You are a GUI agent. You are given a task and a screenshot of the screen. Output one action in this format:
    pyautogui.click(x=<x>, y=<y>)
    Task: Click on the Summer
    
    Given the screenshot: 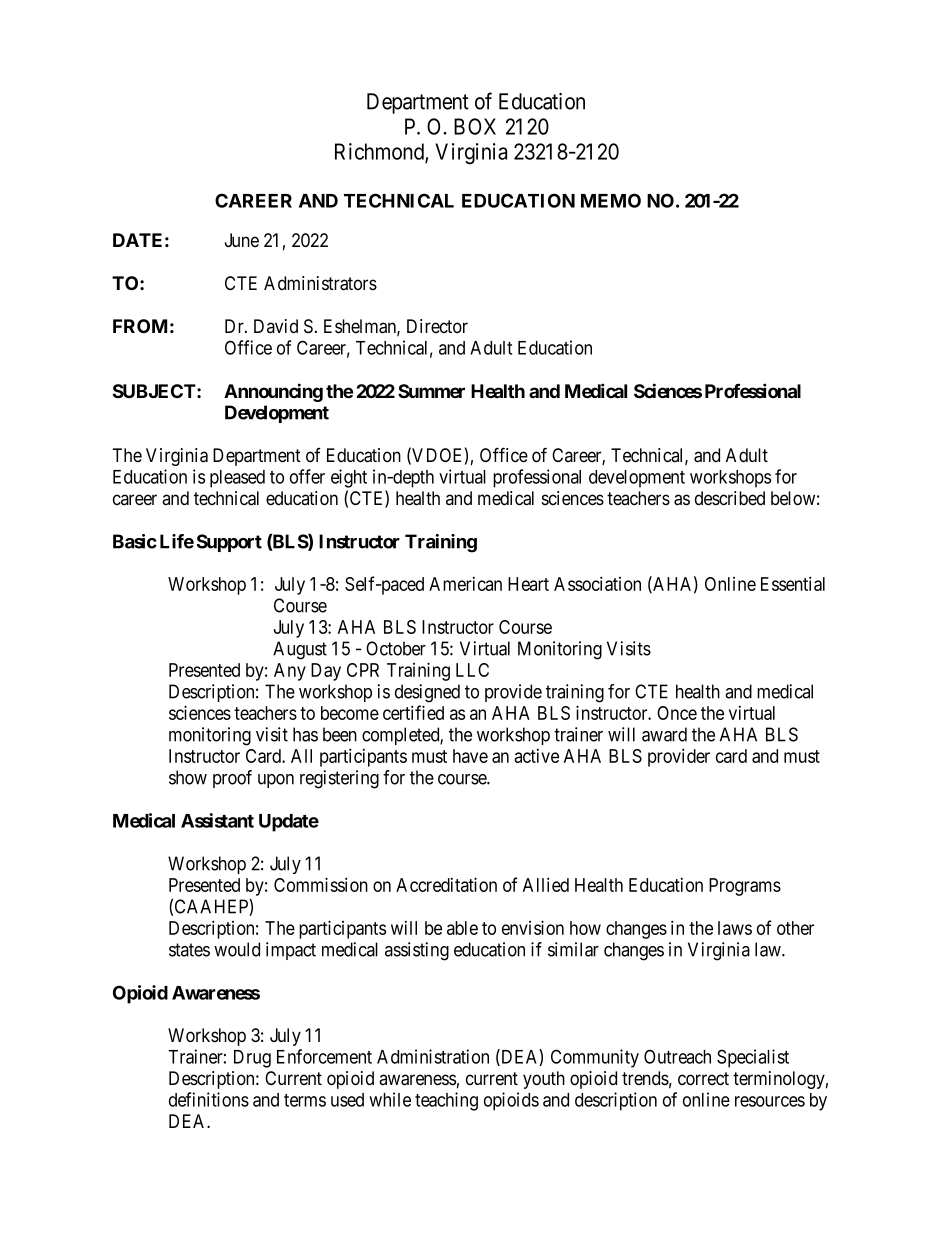 What is the action you would take?
    pyautogui.click(x=431, y=391)
